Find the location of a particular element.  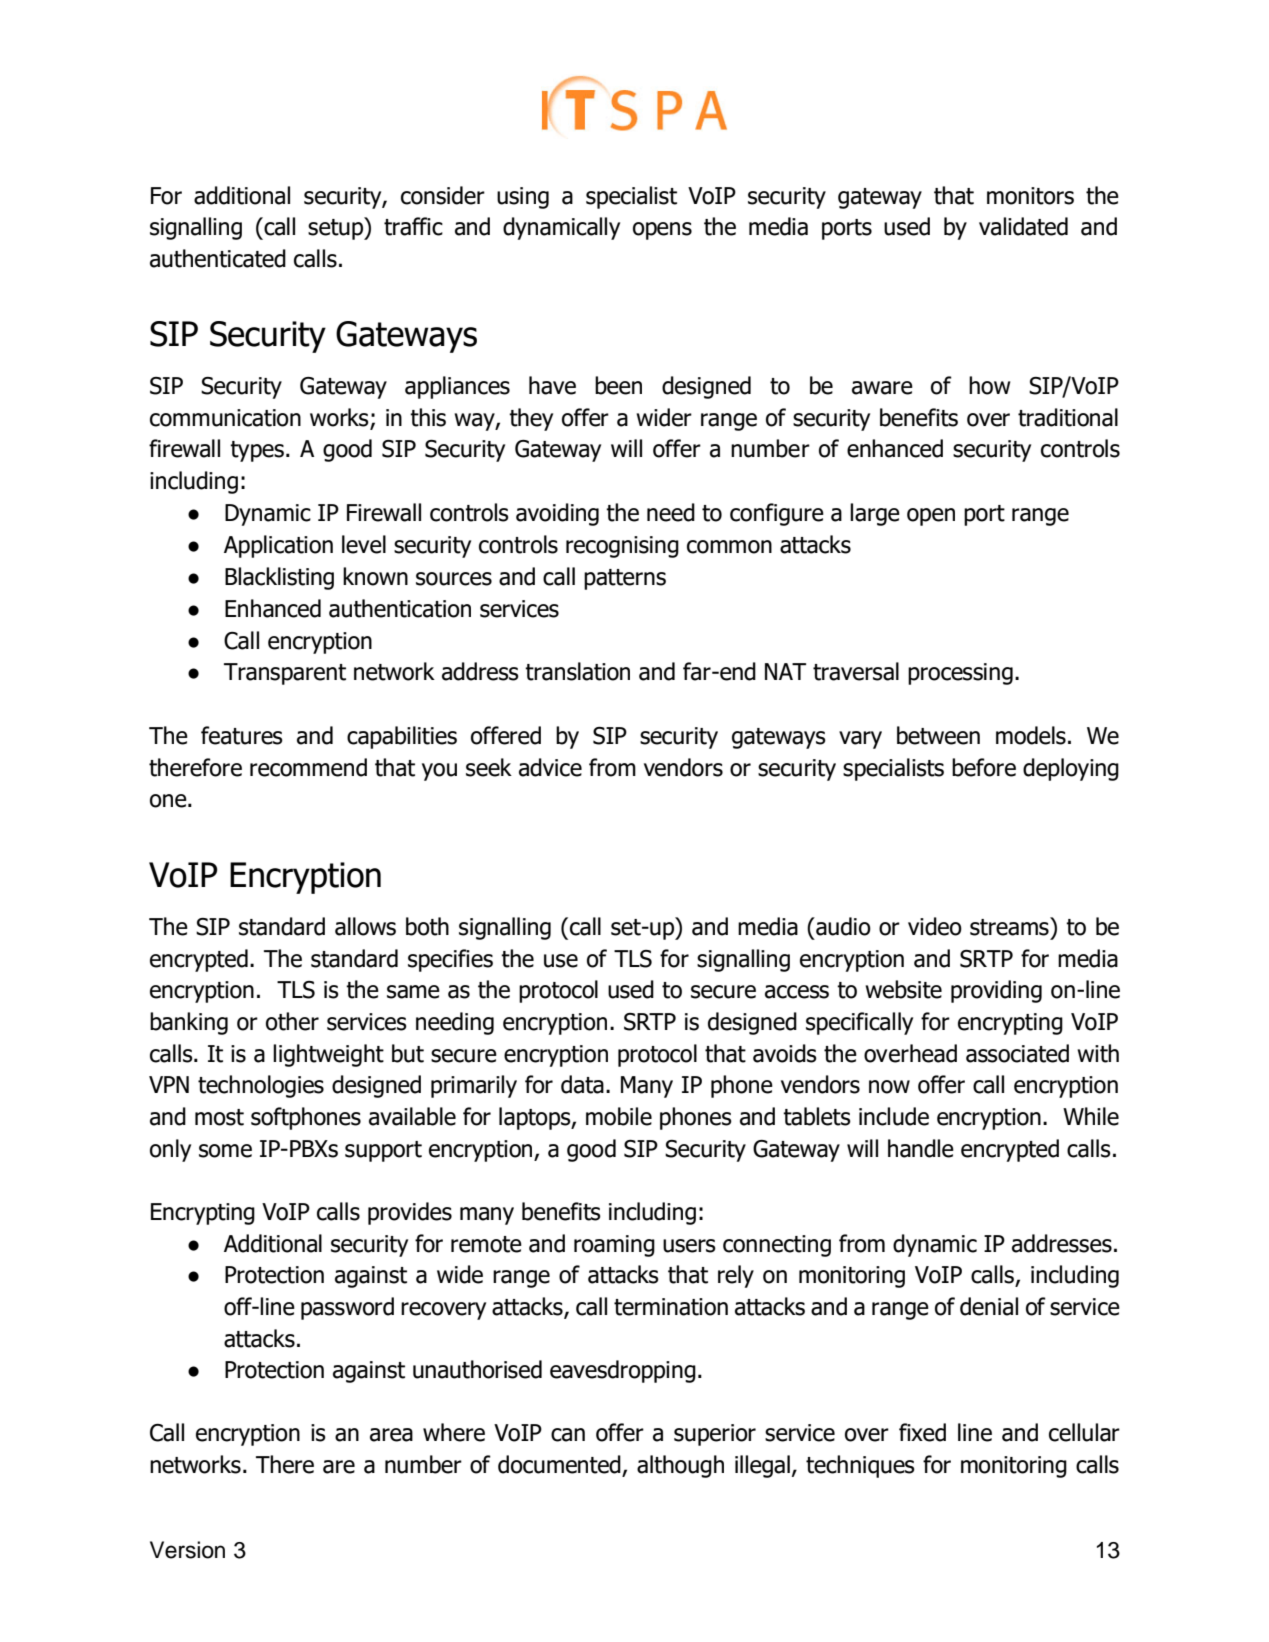

Version is located at coordinates (187, 1550).
